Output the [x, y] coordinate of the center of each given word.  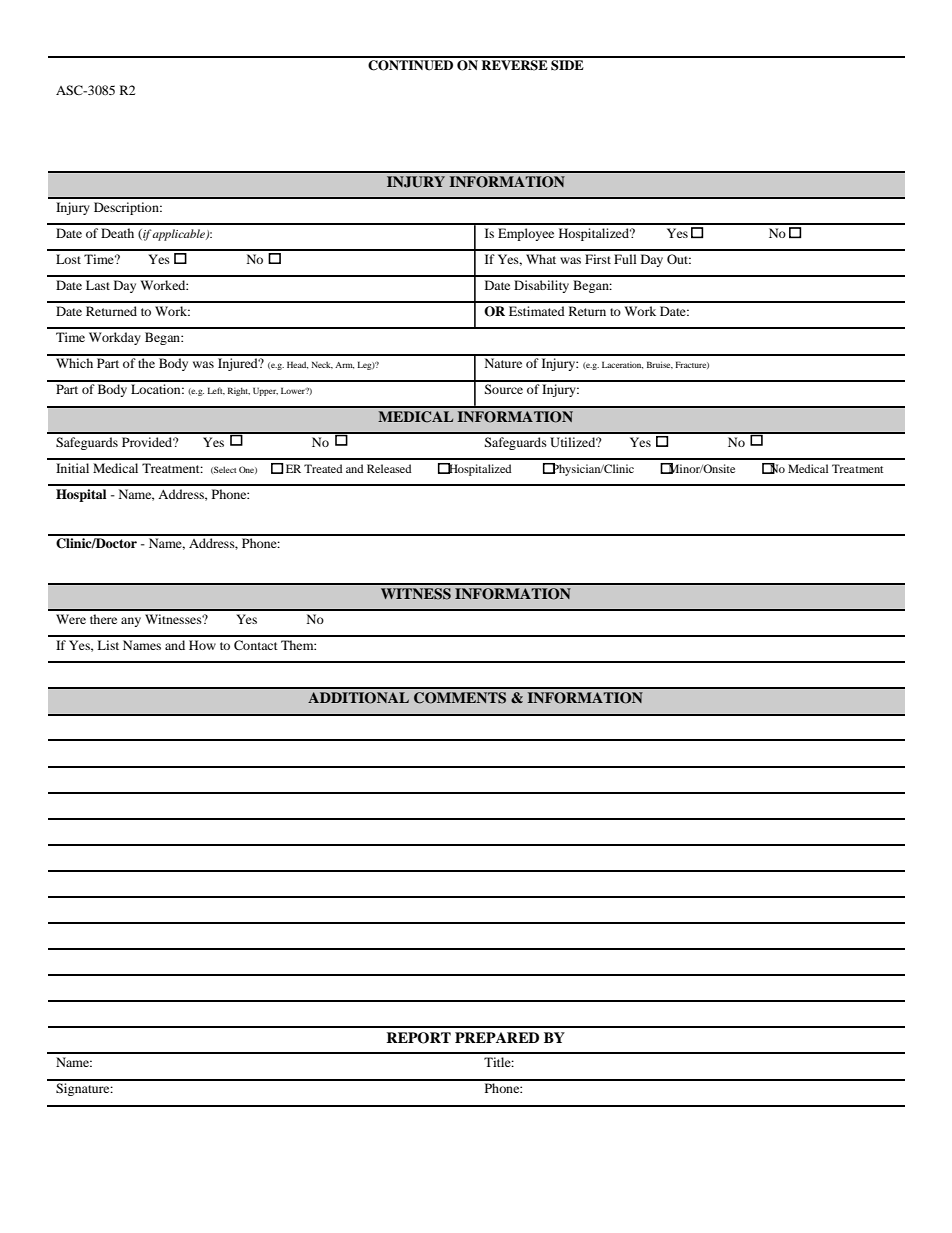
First [598, 259]
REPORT [418, 1038]
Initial [72, 468]
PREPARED [497, 1037]
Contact [256, 645]
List [108, 645]
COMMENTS [460, 698]
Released [389, 468]
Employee [526, 234]
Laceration [622, 365]
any [131, 622]
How [202, 645]
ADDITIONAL [358, 698]
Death [117, 233]
